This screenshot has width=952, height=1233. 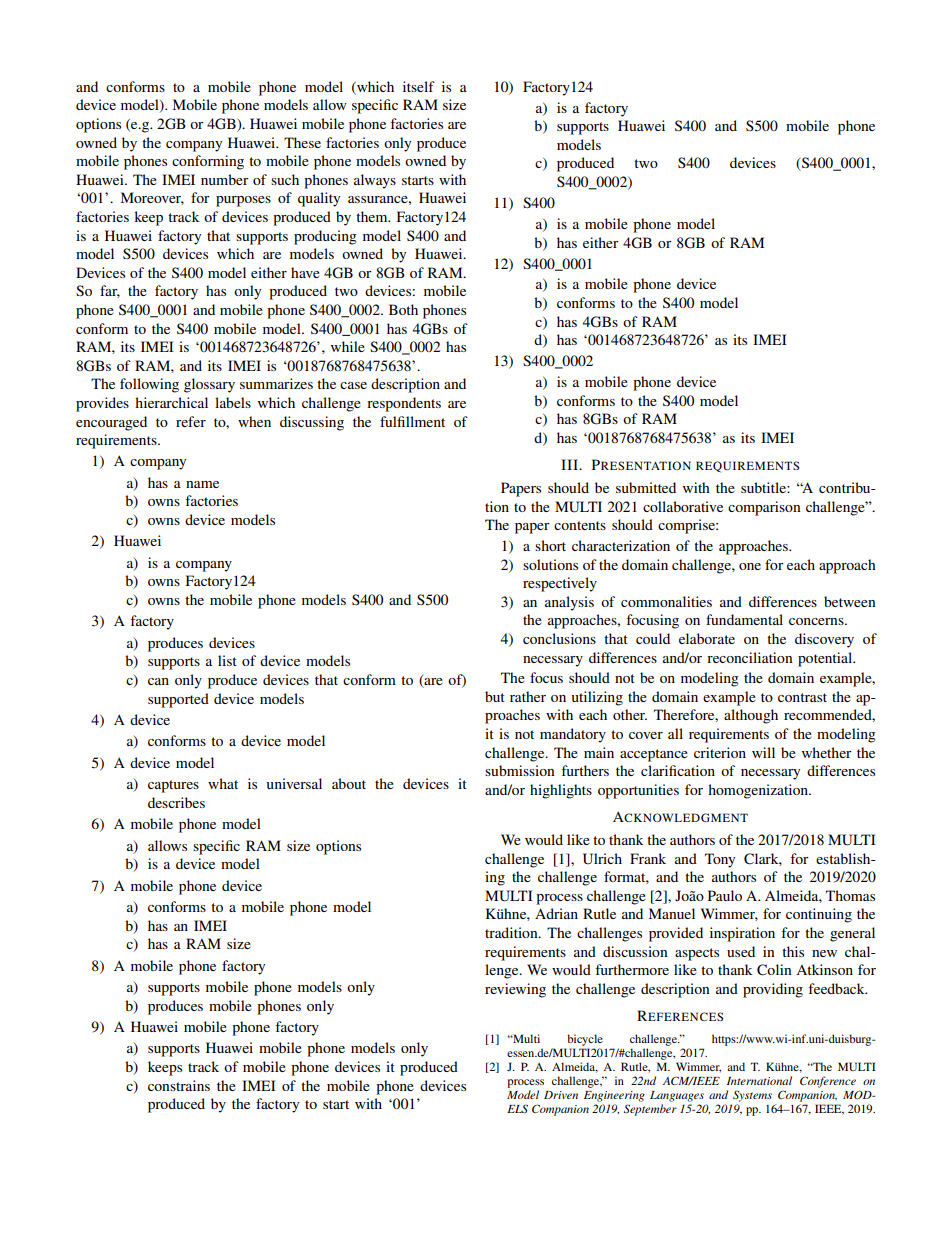 I want to click on number, so click(x=225, y=179).
